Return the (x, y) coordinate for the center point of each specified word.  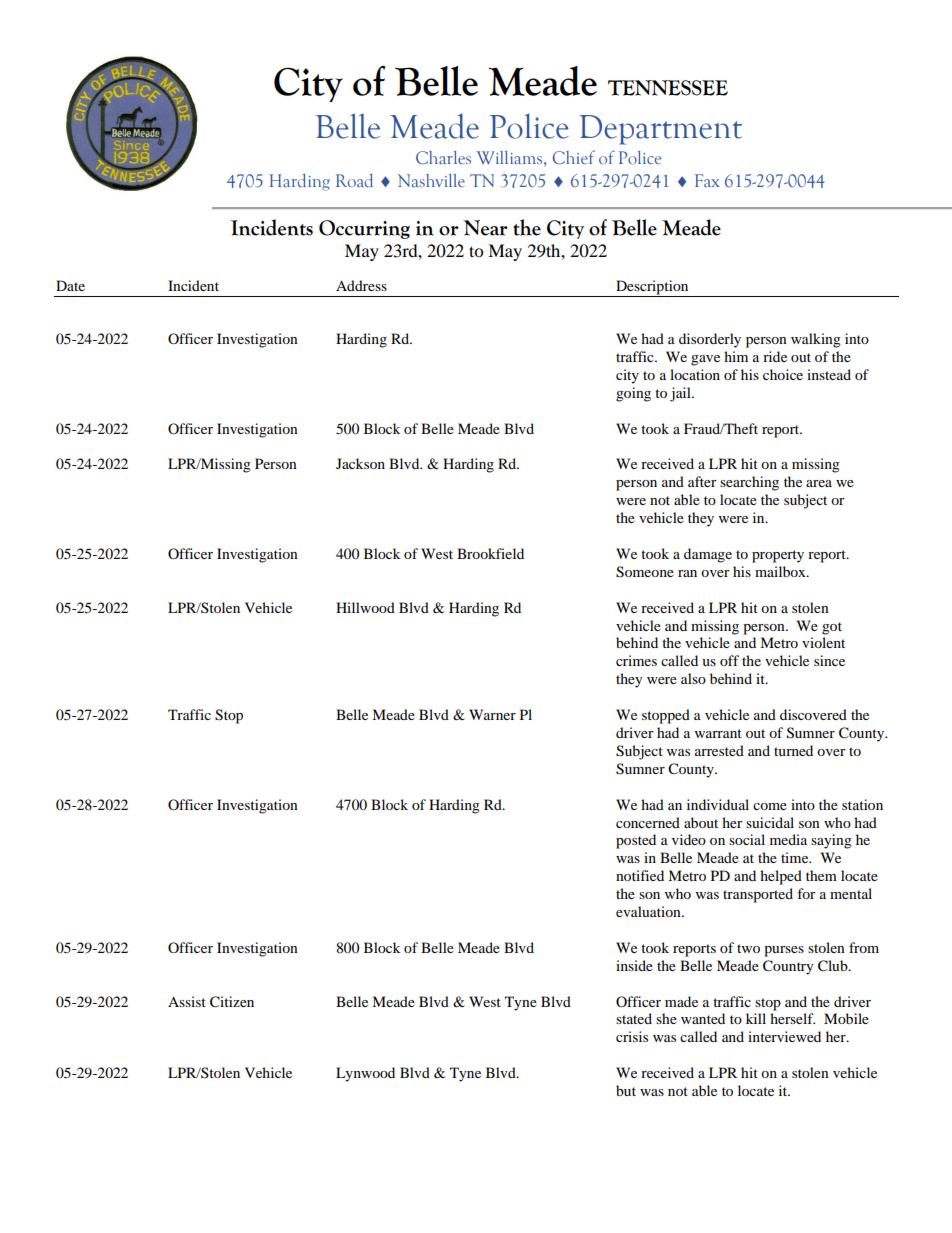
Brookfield (490, 553)
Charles (443, 158)
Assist (187, 1001)
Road (354, 181)
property (778, 556)
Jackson (360, 463)
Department (661, 130)
